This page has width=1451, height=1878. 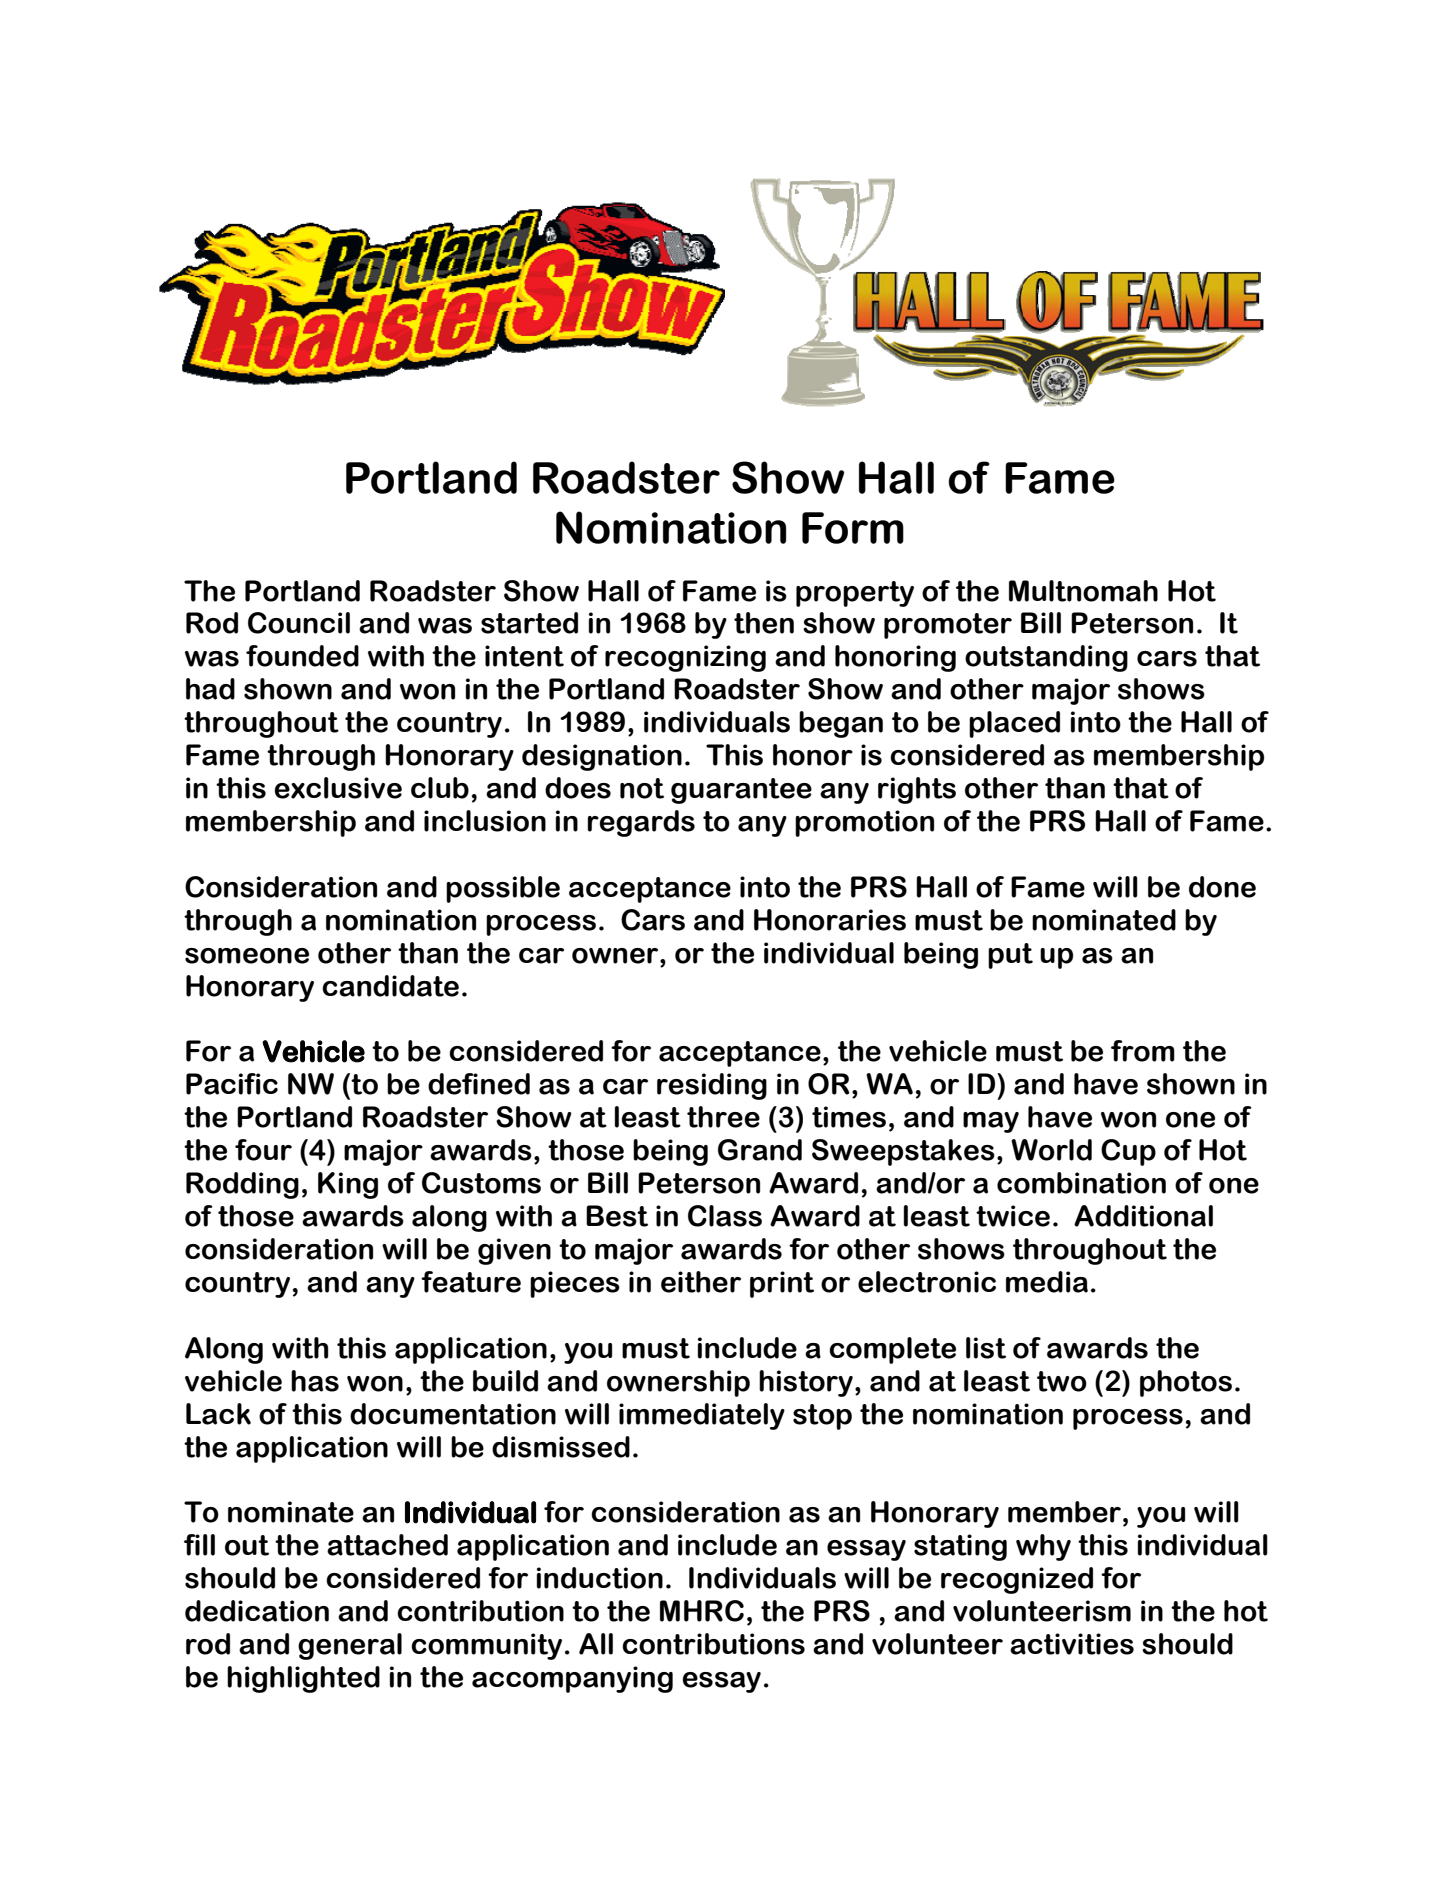 What do you see at coordinates (232, 1084) in the page?
I see `Pacific` at bounding box center [232, 1084].
